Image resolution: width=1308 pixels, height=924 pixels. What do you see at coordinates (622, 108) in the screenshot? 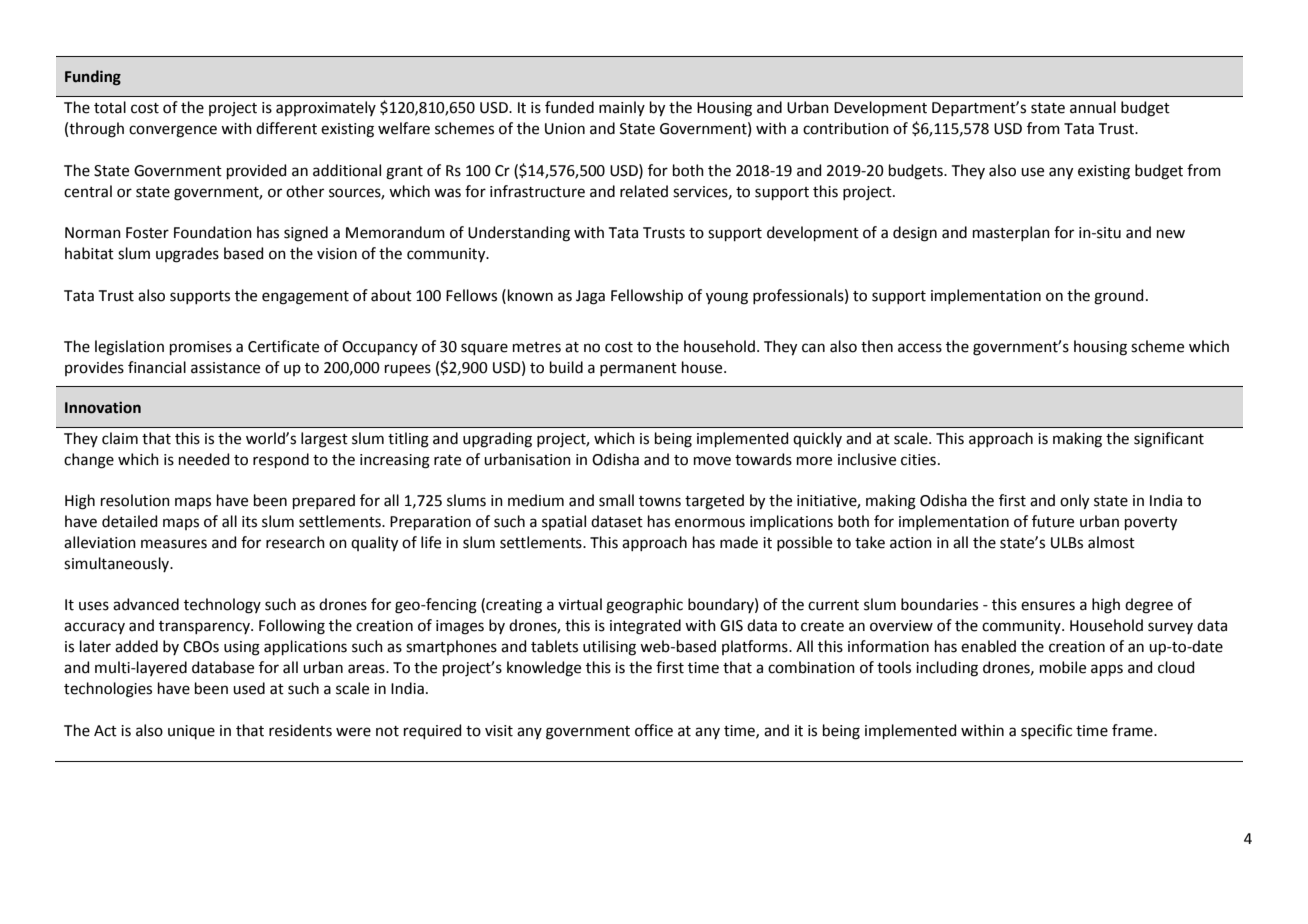
I see `mainly` at bounding box center [622, 108].
